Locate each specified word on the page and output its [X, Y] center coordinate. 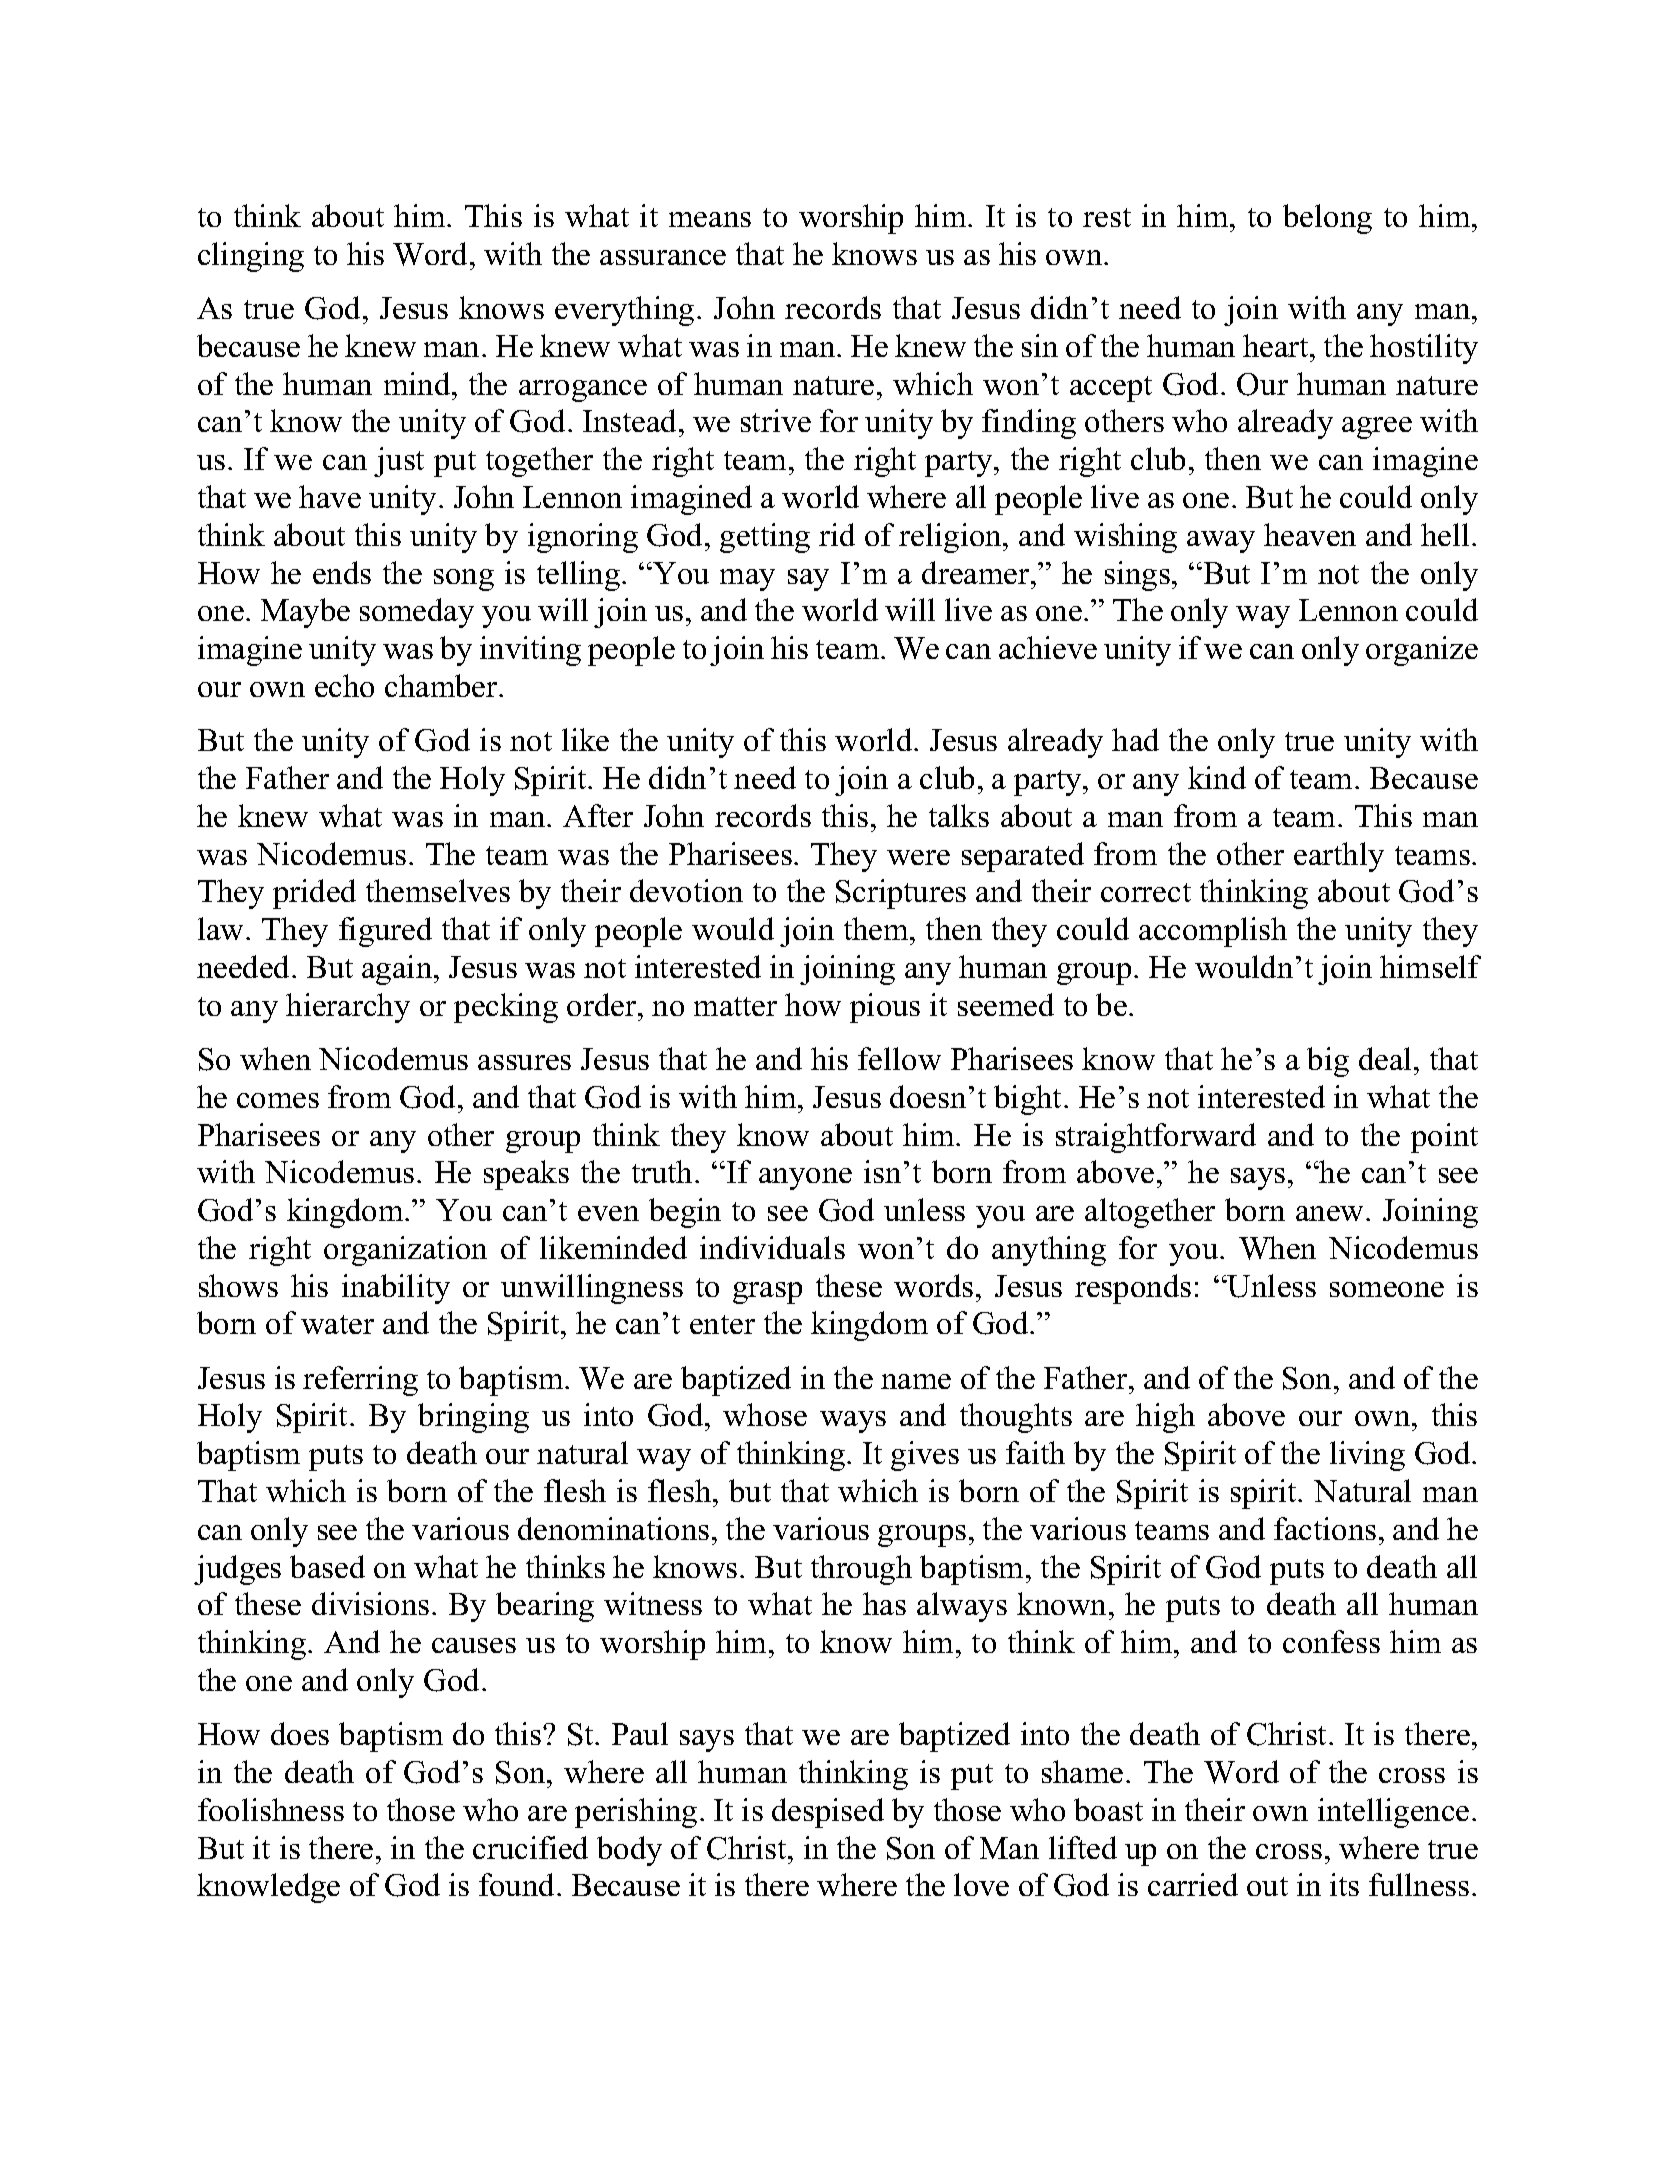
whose [765, 1414]
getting [765, 538]
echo [344, 685]
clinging [251, 257]
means [710, 219]
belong [1327, 219]
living [1367, 1456]
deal [1387, 1058]
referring [360, 1381]
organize [1422, 651]
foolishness [271, 1809]
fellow [899, 1058]
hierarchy [348, 1008]
